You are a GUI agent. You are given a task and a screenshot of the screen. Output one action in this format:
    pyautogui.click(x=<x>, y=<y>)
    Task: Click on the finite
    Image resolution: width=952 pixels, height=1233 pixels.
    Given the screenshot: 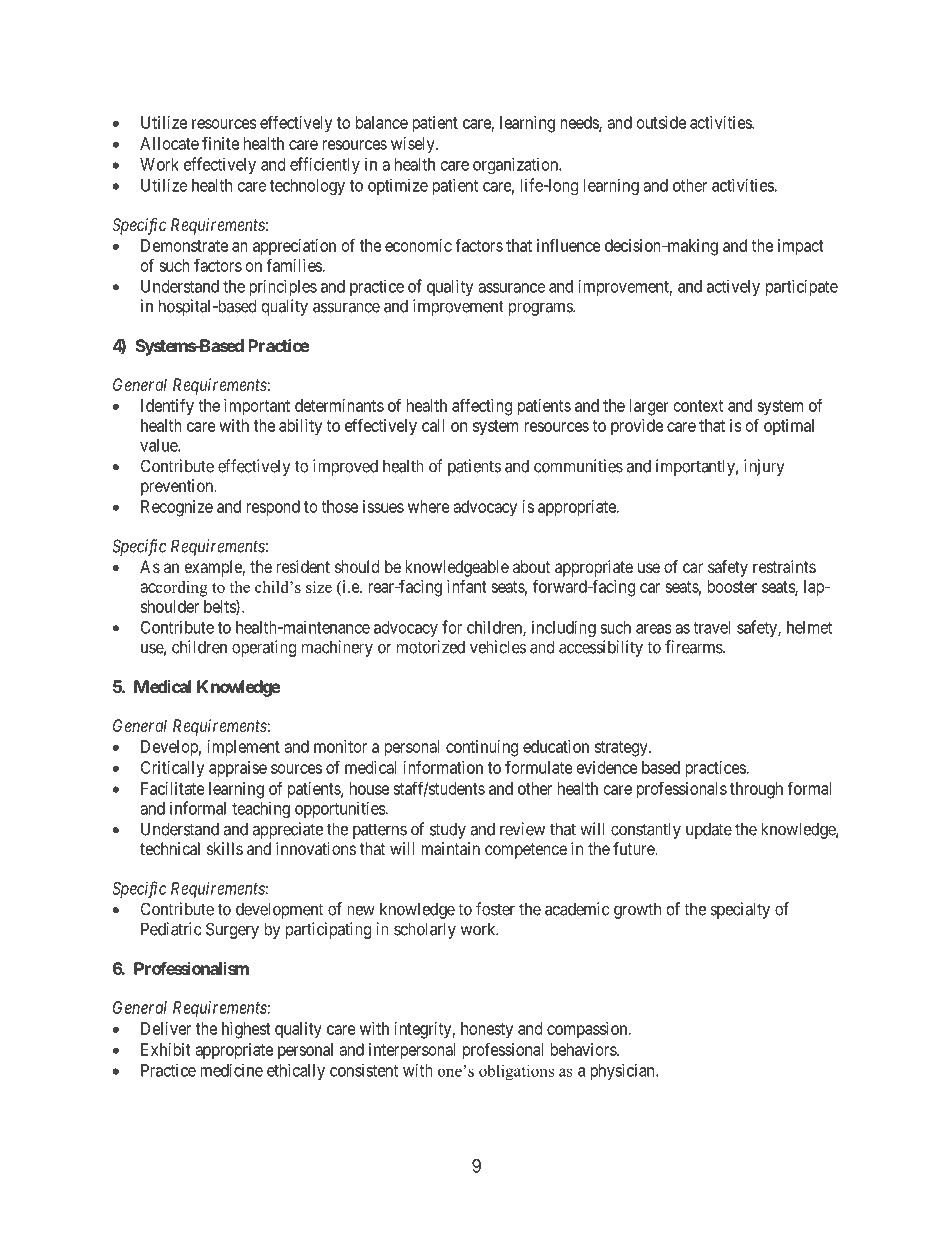 What is the action you would take?
    pyautogui.click(x=220, y=143)
